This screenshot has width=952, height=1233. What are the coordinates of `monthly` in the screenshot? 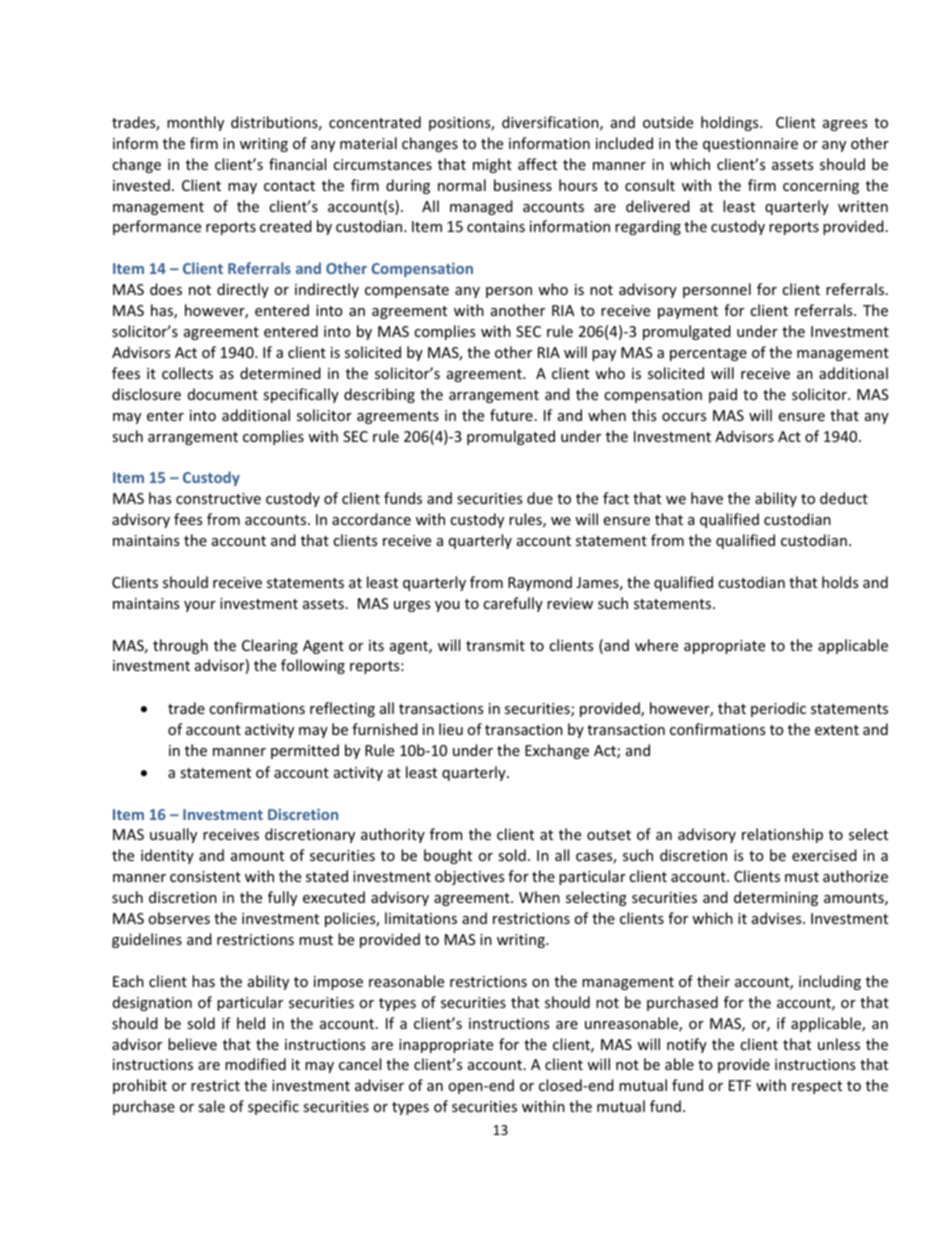 It's located at (195, 123).
